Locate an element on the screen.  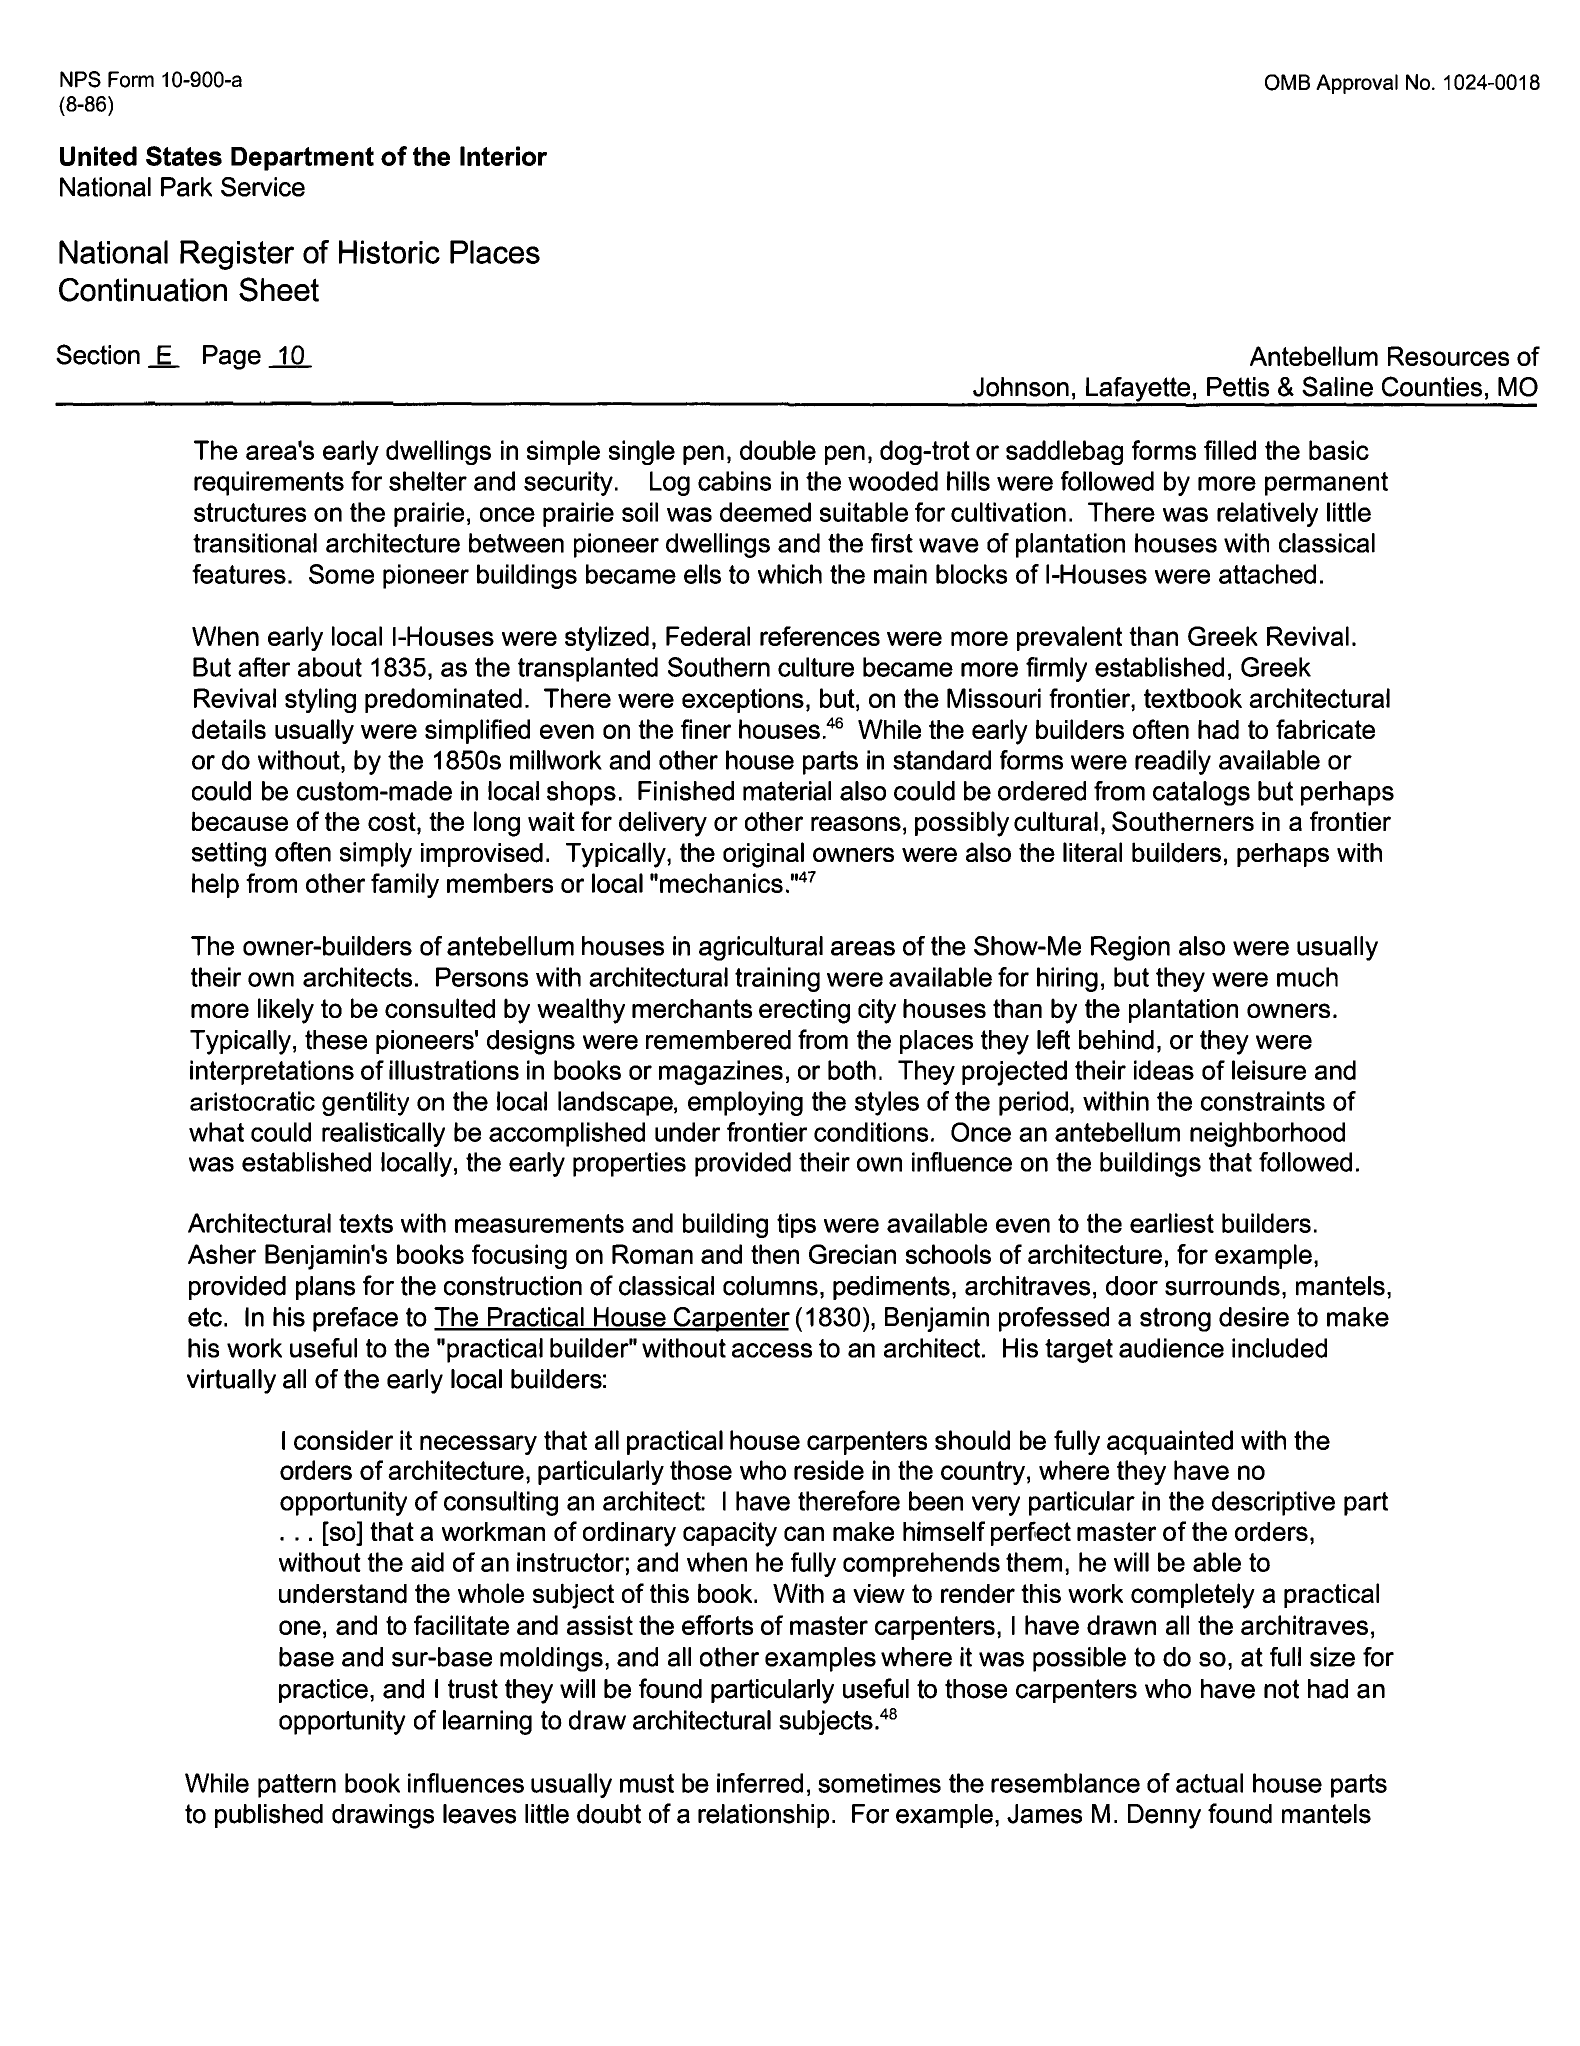
pattern is located at coordinates (297, 1786).
